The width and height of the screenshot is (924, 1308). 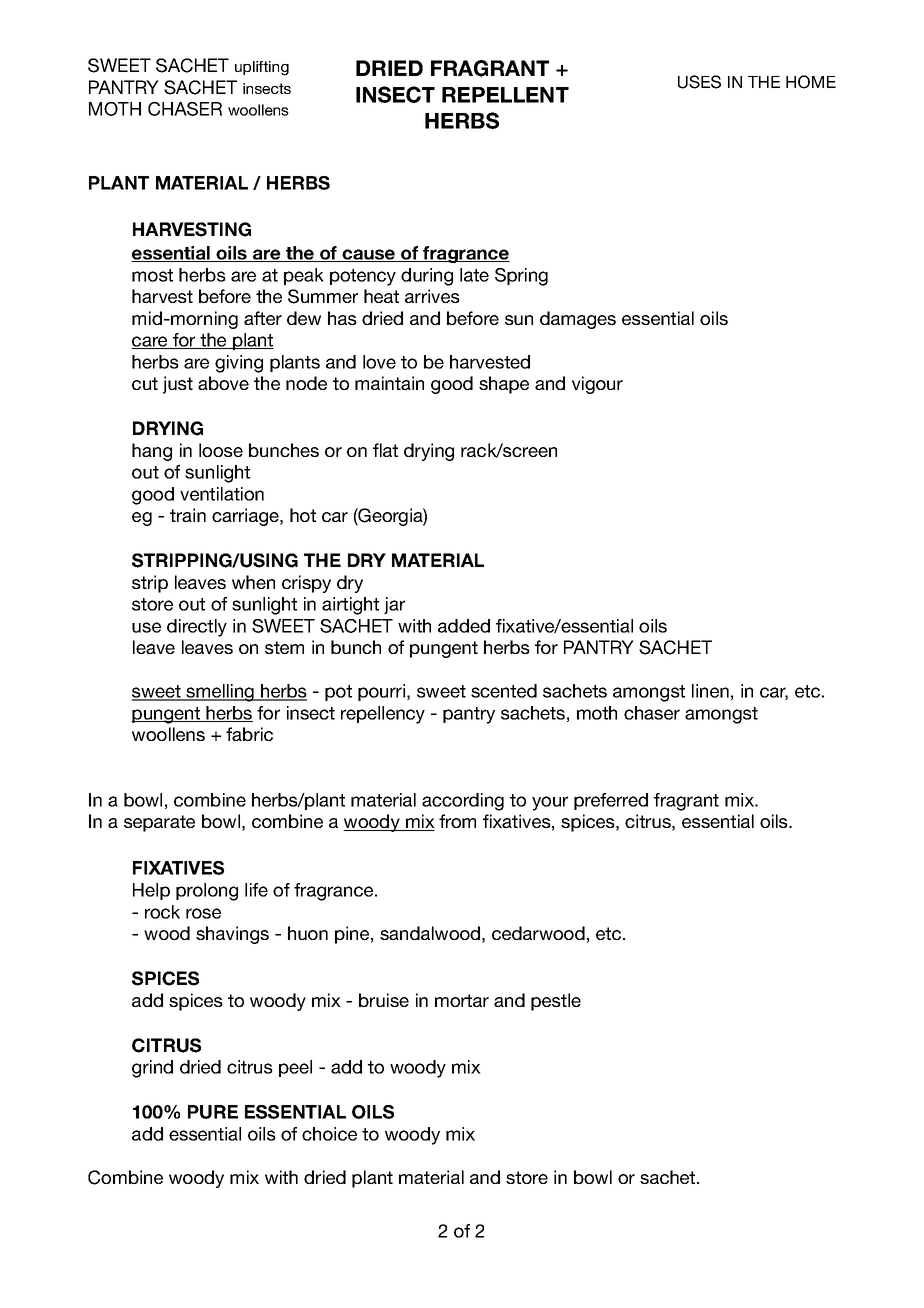 I want to click on mortar, so click(x=462, y=1000).
